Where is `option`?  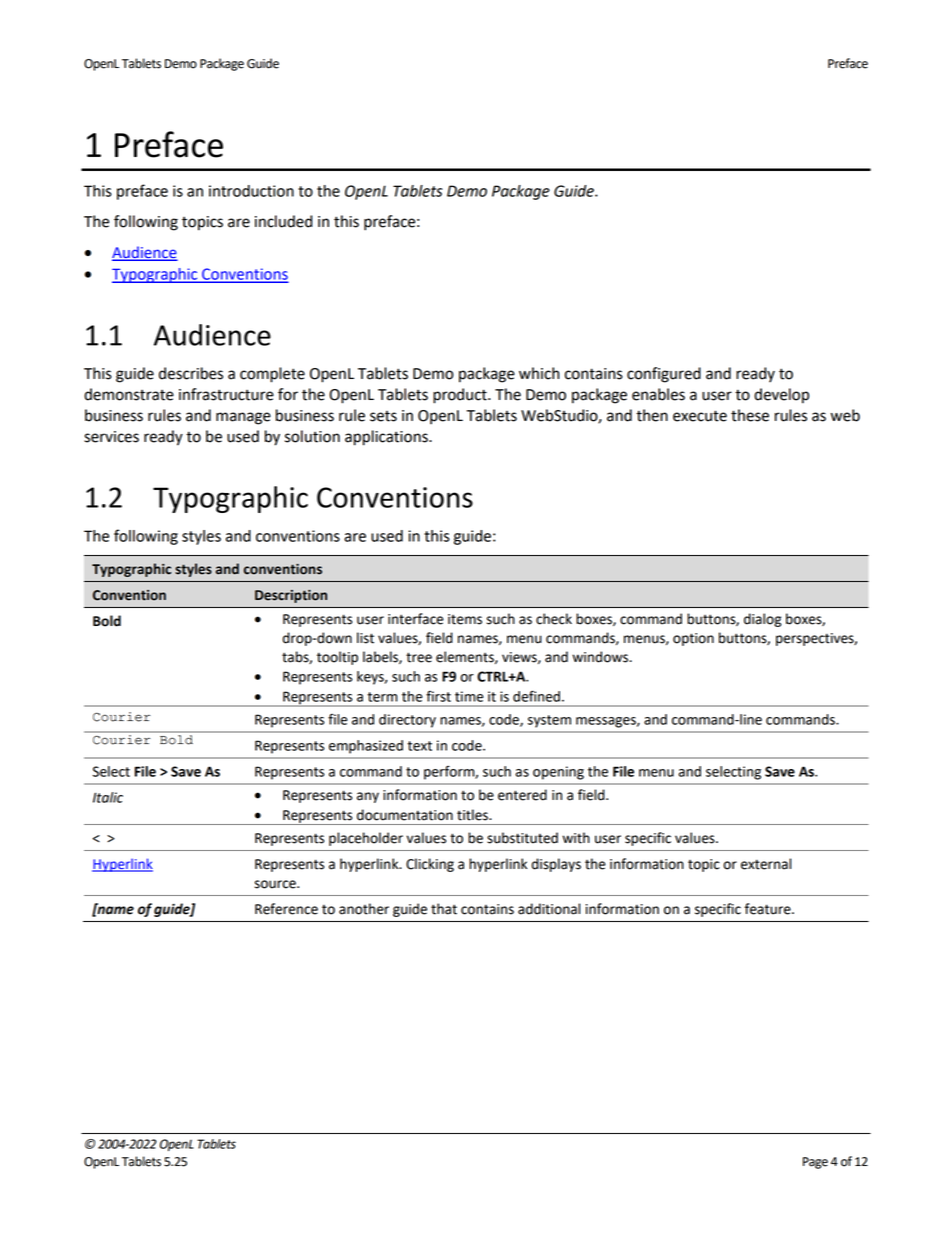
option is located at coordinates (693, 639).
